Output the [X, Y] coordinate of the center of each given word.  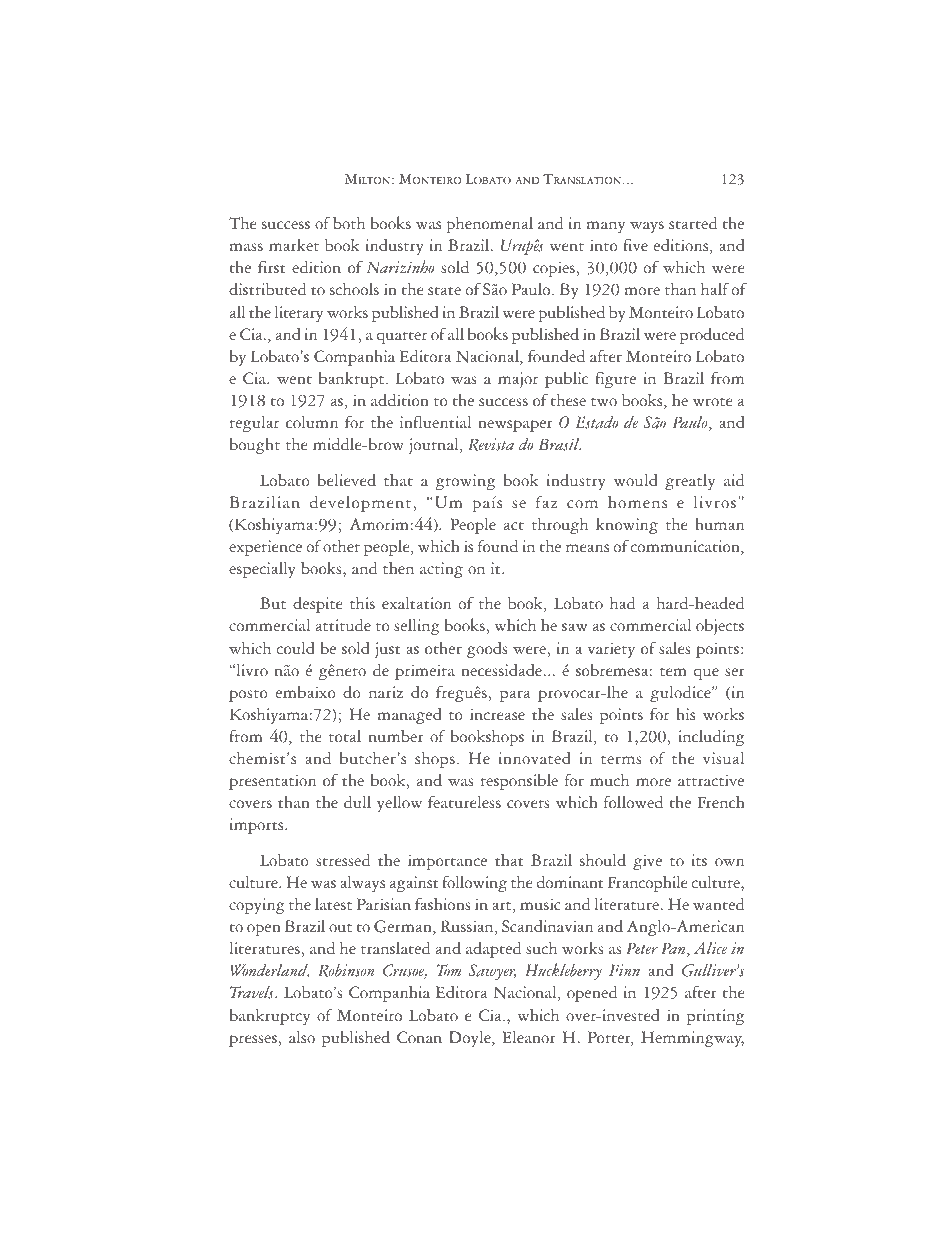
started [693, 223]
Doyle [471, 1038]
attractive [711, 780]
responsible [519, 781]
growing [465, 482]
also [302, 1037]
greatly [690, 481]
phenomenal [489, 224]
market [294, 244]
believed [347, 480]
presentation [272, 782]
